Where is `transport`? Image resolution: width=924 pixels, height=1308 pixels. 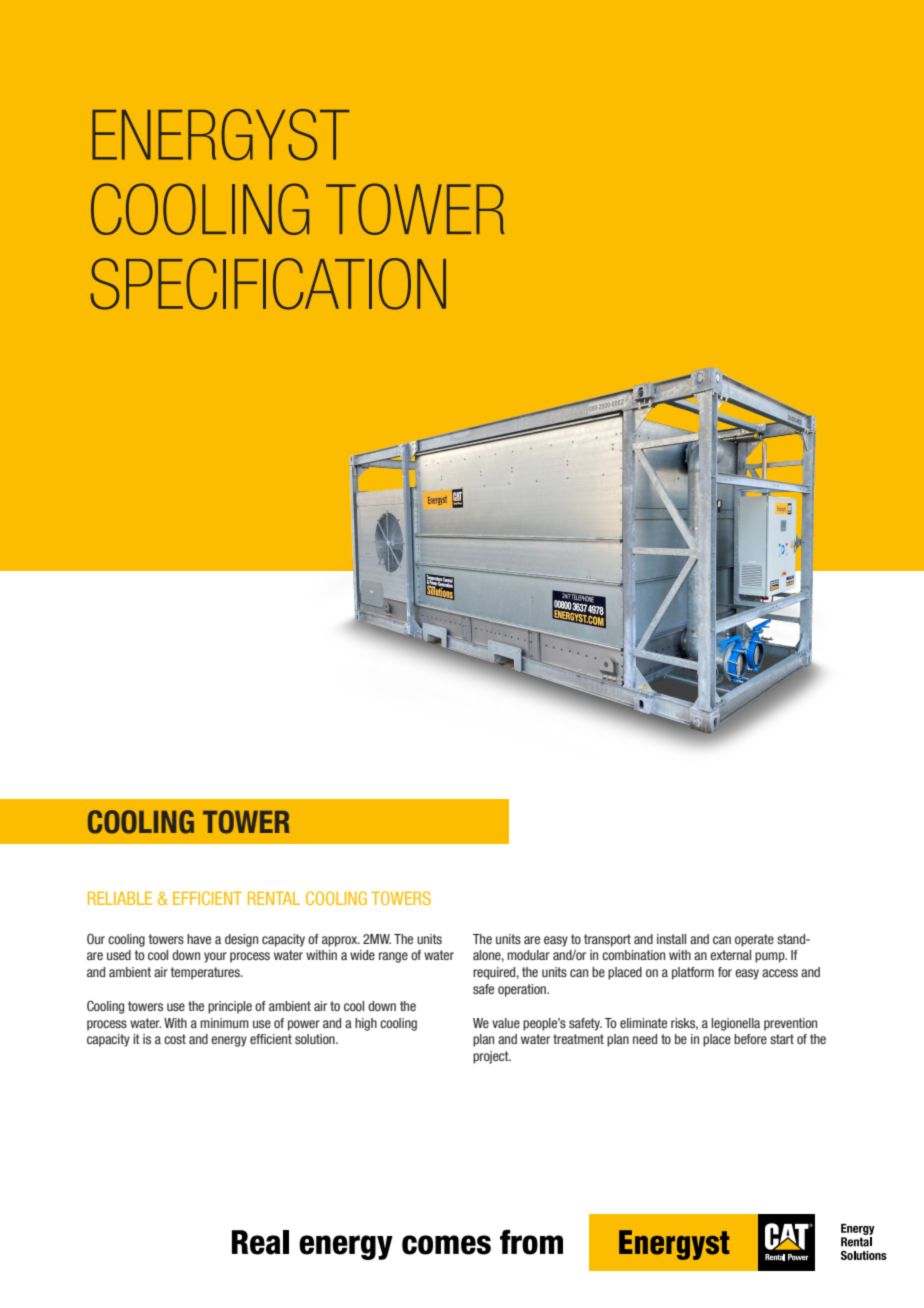 transport is located at coordinates (607, 940).
